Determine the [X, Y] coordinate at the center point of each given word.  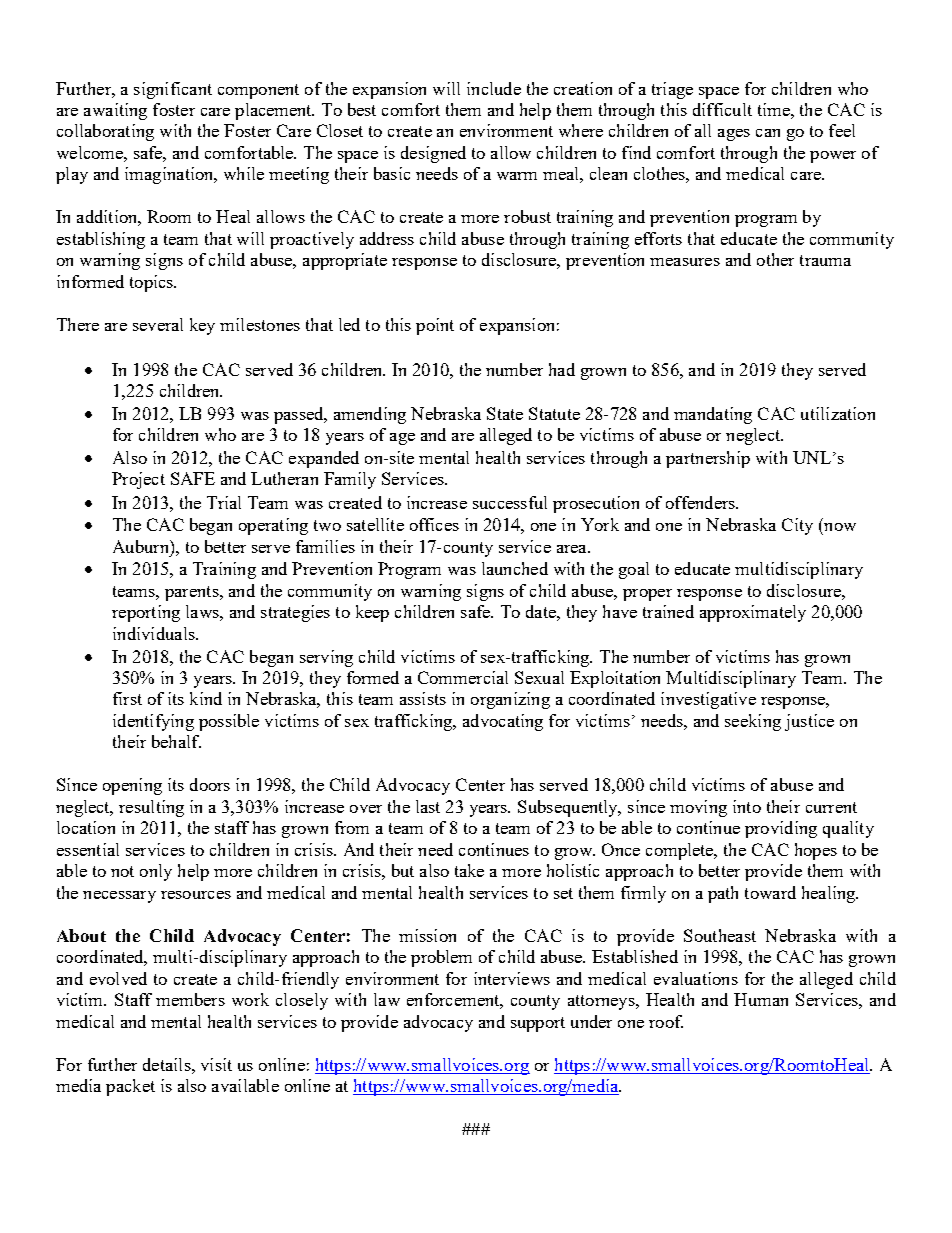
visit [216, 1064]
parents [193, 593]
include [494, 88]
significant [173, 90]
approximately [753, 613]
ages [734, 135]
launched [515, 568]
